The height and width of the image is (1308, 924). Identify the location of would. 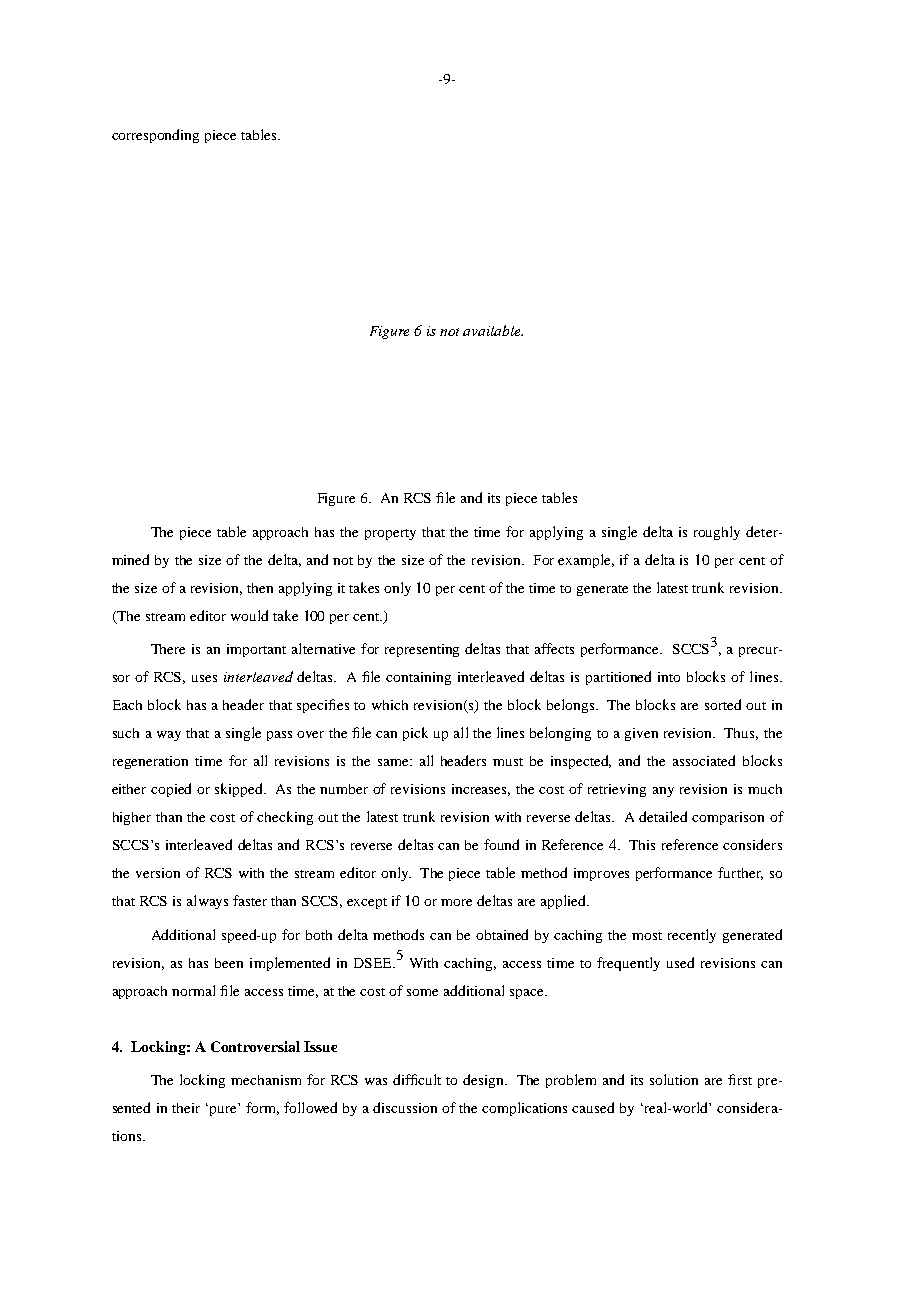
(249, 615).
